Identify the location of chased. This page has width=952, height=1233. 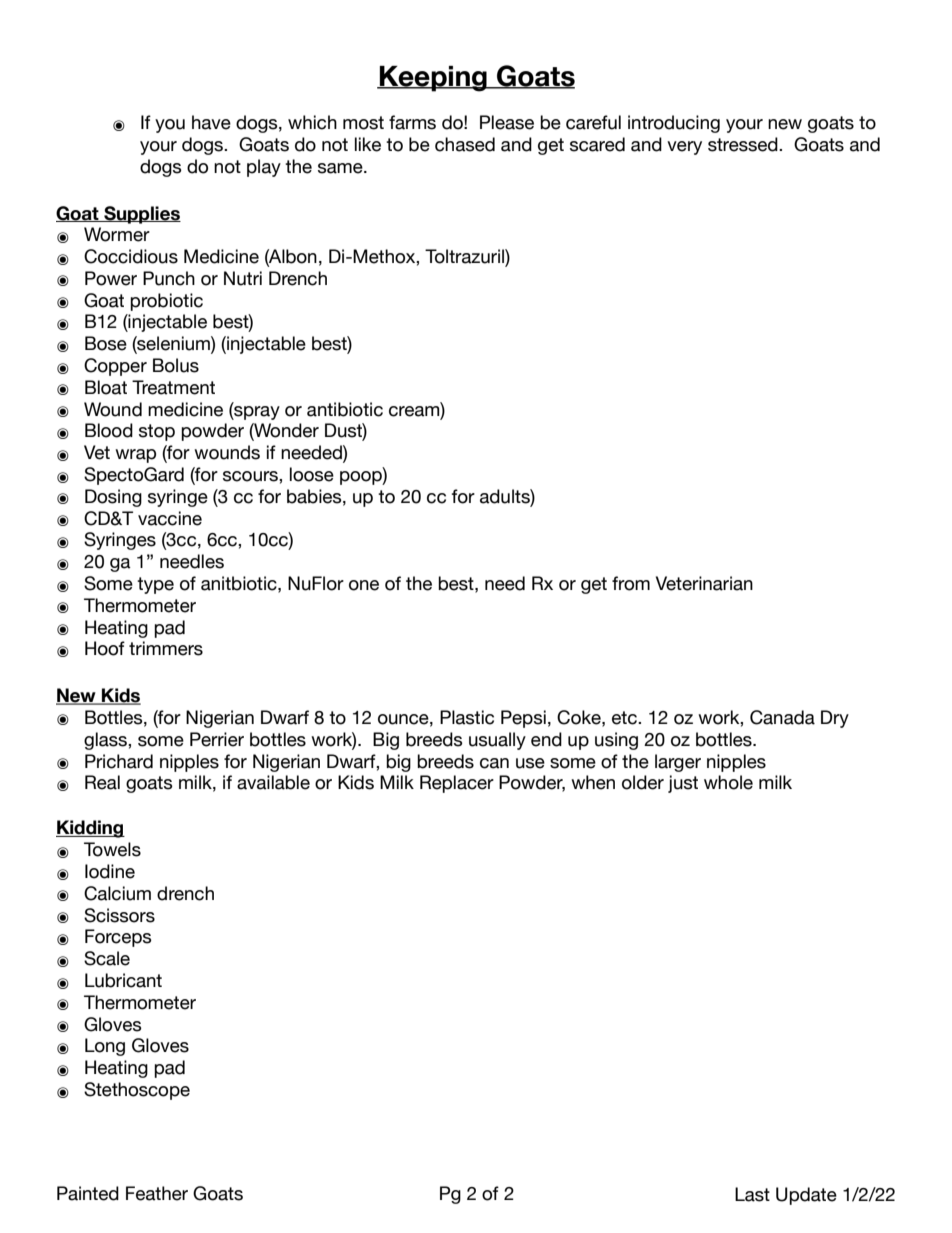
(465, 144).
